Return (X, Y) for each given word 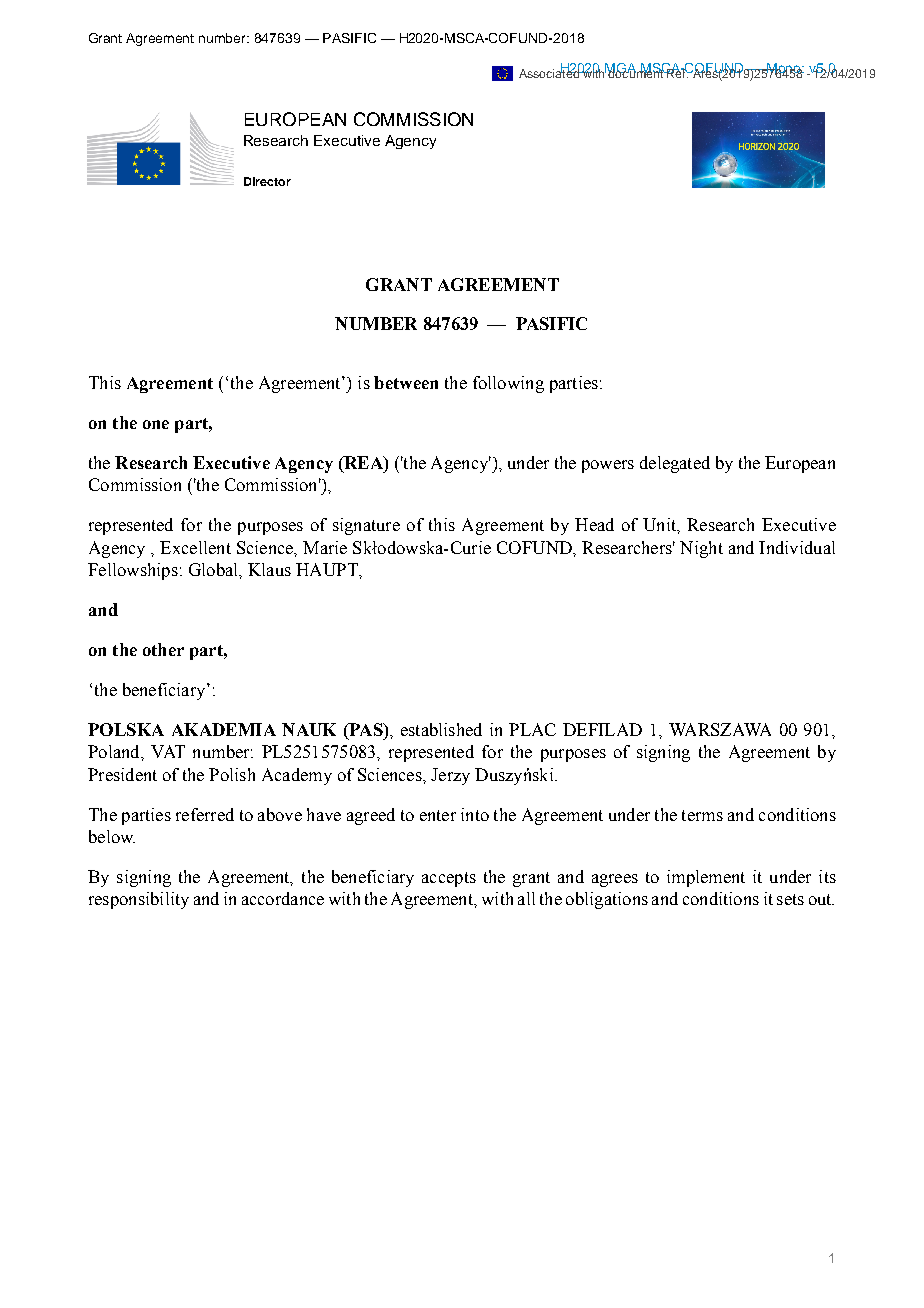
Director (267, 181)
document (636, 72)
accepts (449, 879)
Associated (550, 72)
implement (706, 878)
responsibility (139, 900)
